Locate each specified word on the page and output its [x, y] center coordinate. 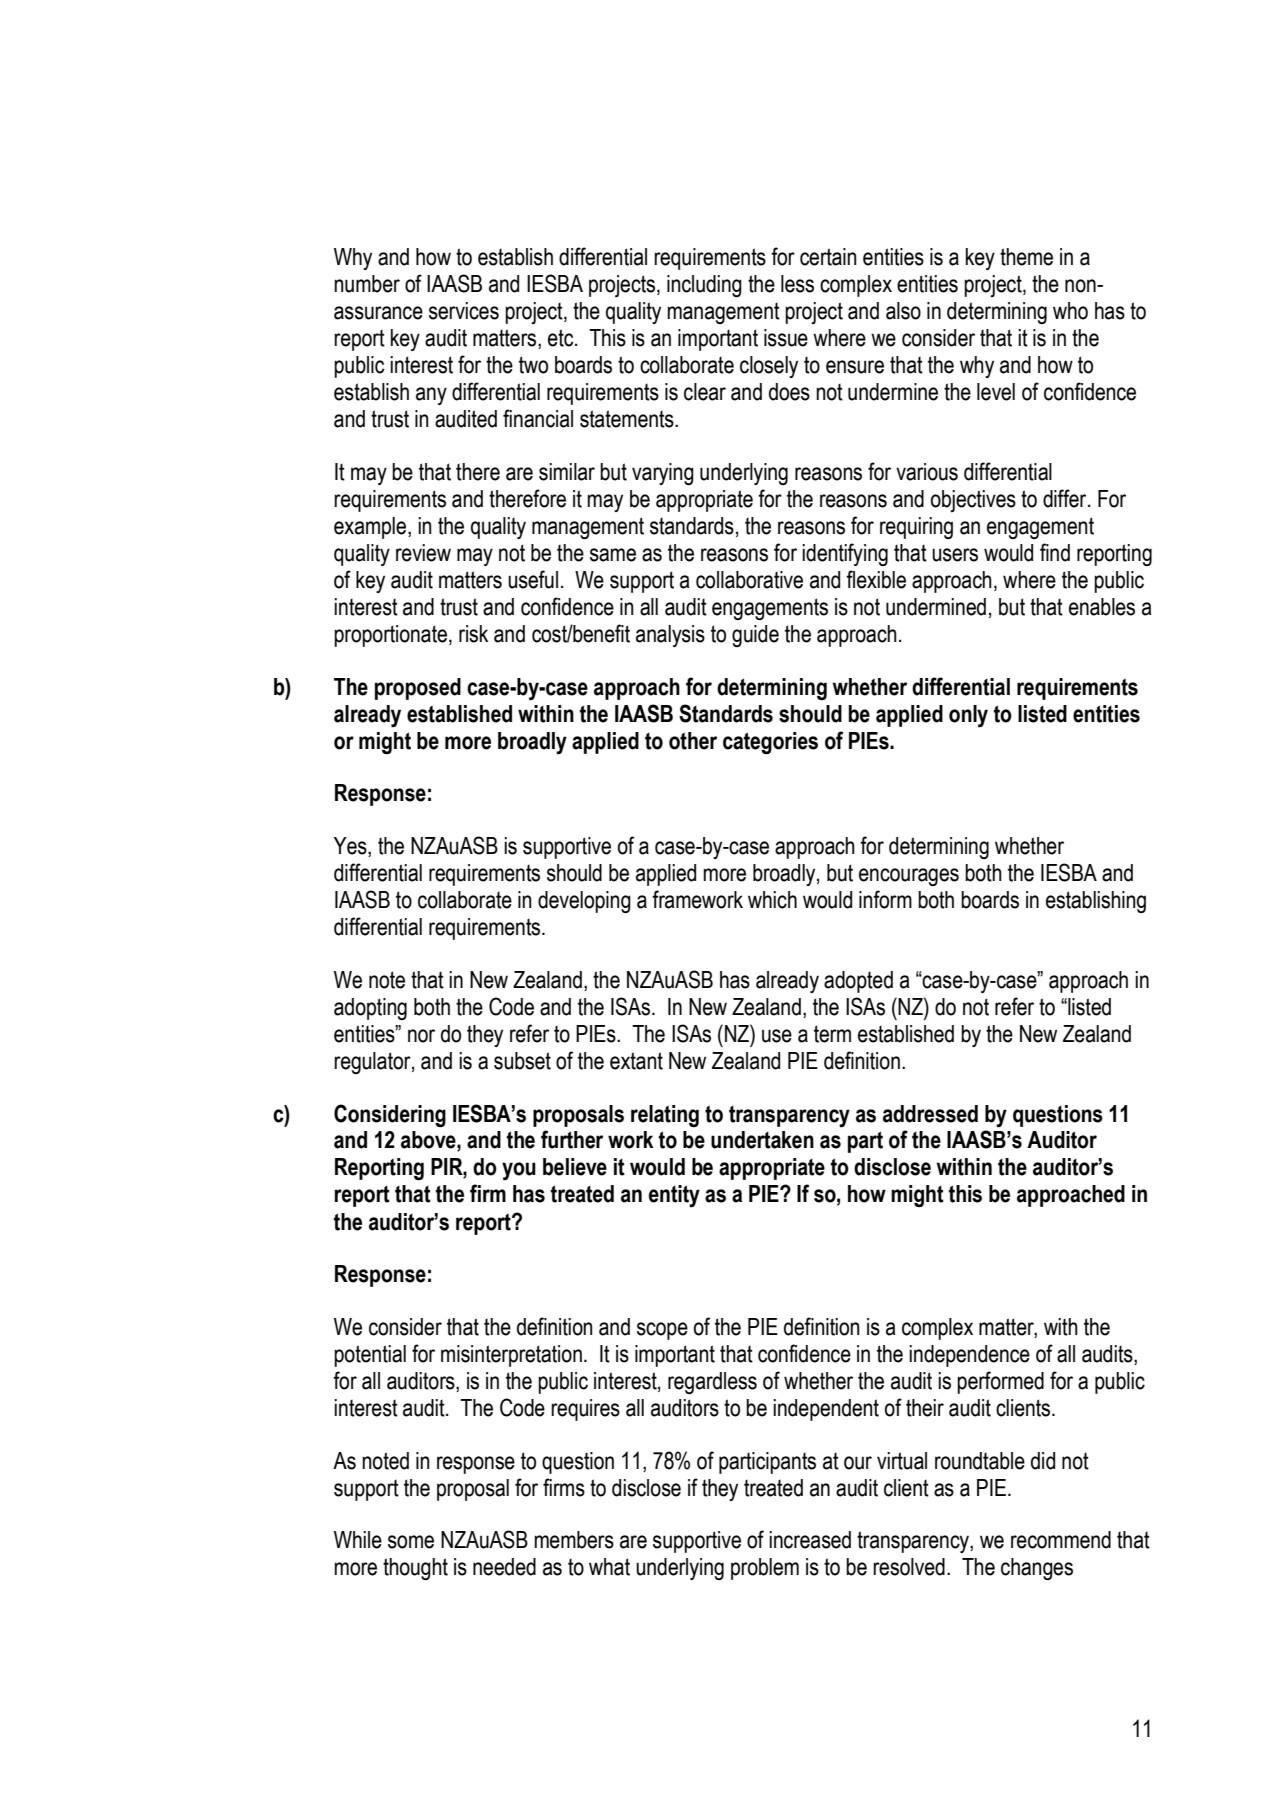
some [411, 1542]
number [367, 284]
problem [765, 1569]
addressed [930, 1114]
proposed [418, 689]
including [704, 286]
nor [421, 1036]
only [968, 716]
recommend [1061, 1540]
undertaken [762, 1140]
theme [1026, 257]
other [693, 741]
